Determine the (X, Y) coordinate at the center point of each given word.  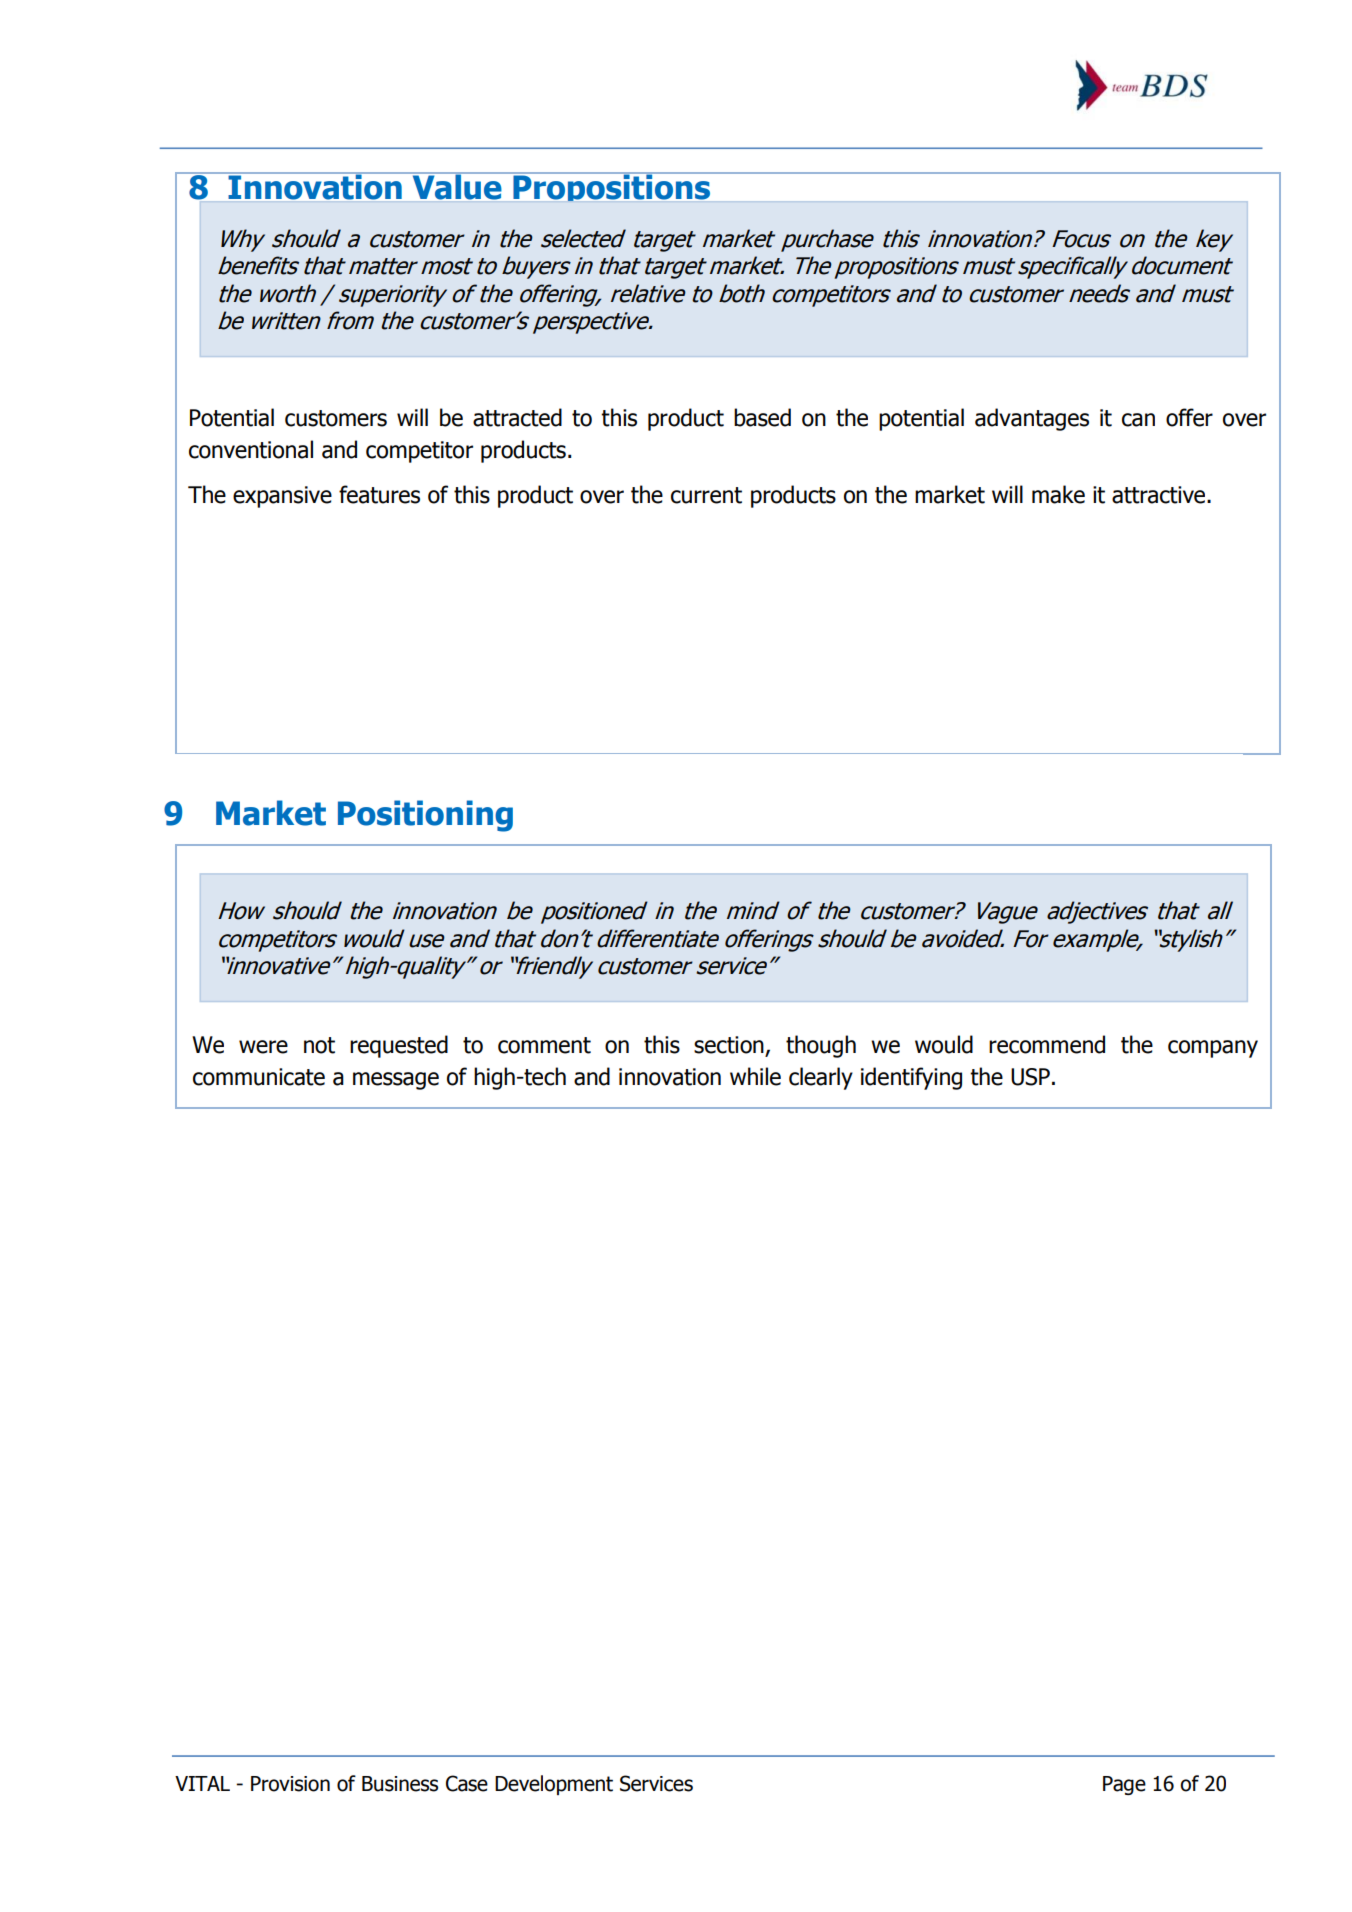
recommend (1047, 1044)
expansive (282, 497)
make (1058, 494)
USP (1030, 1077)
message (396, 1081)
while (755, 1076)
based (762, 417)
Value (457, 186)
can (1138, 420)
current (706, 495)
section (730, 1046)
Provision (290, 1784)
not (319, 1045)
